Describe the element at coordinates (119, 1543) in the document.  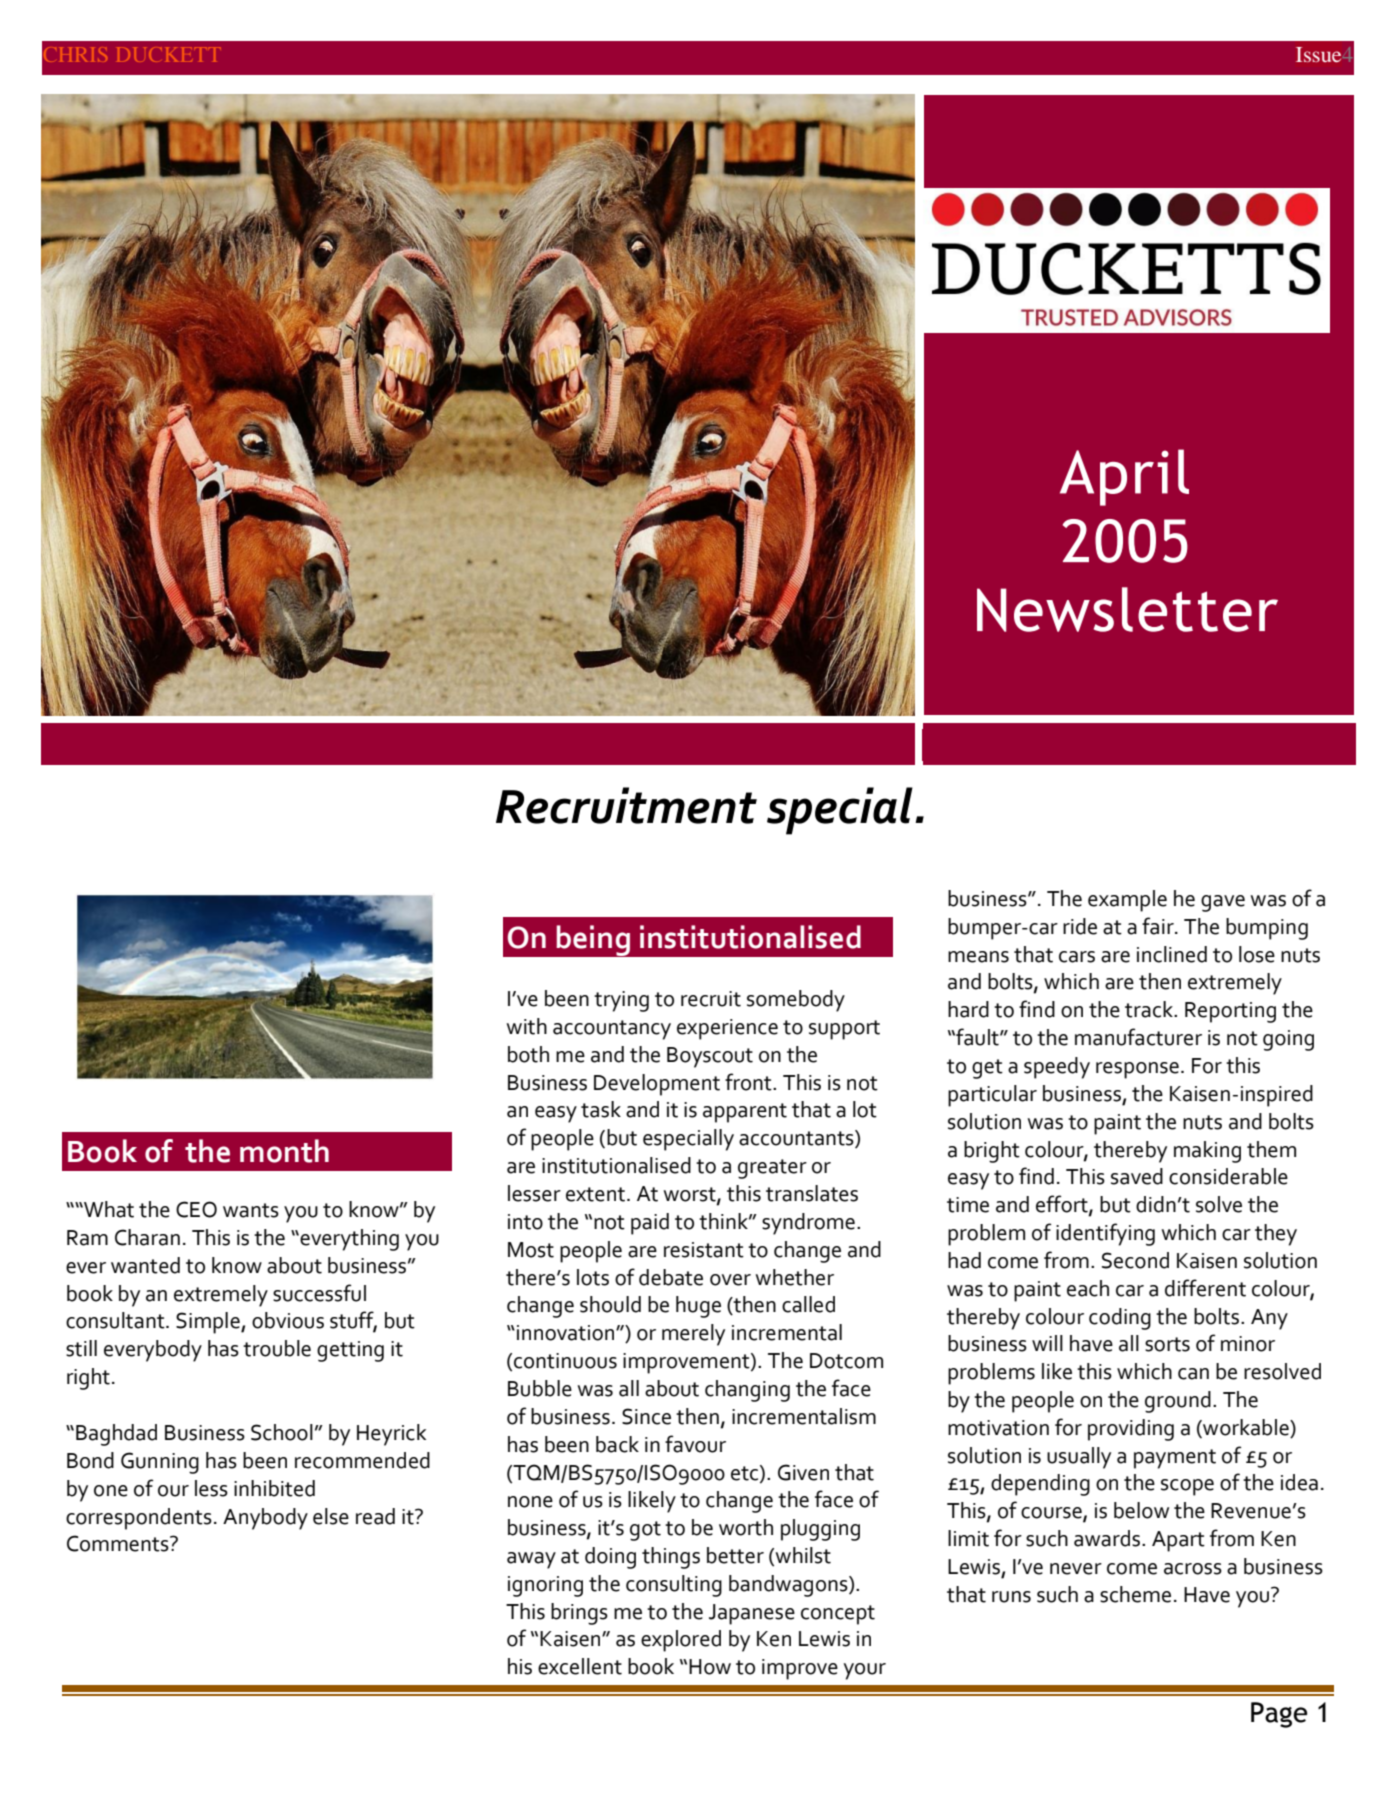
I see `Comments` at that location.
